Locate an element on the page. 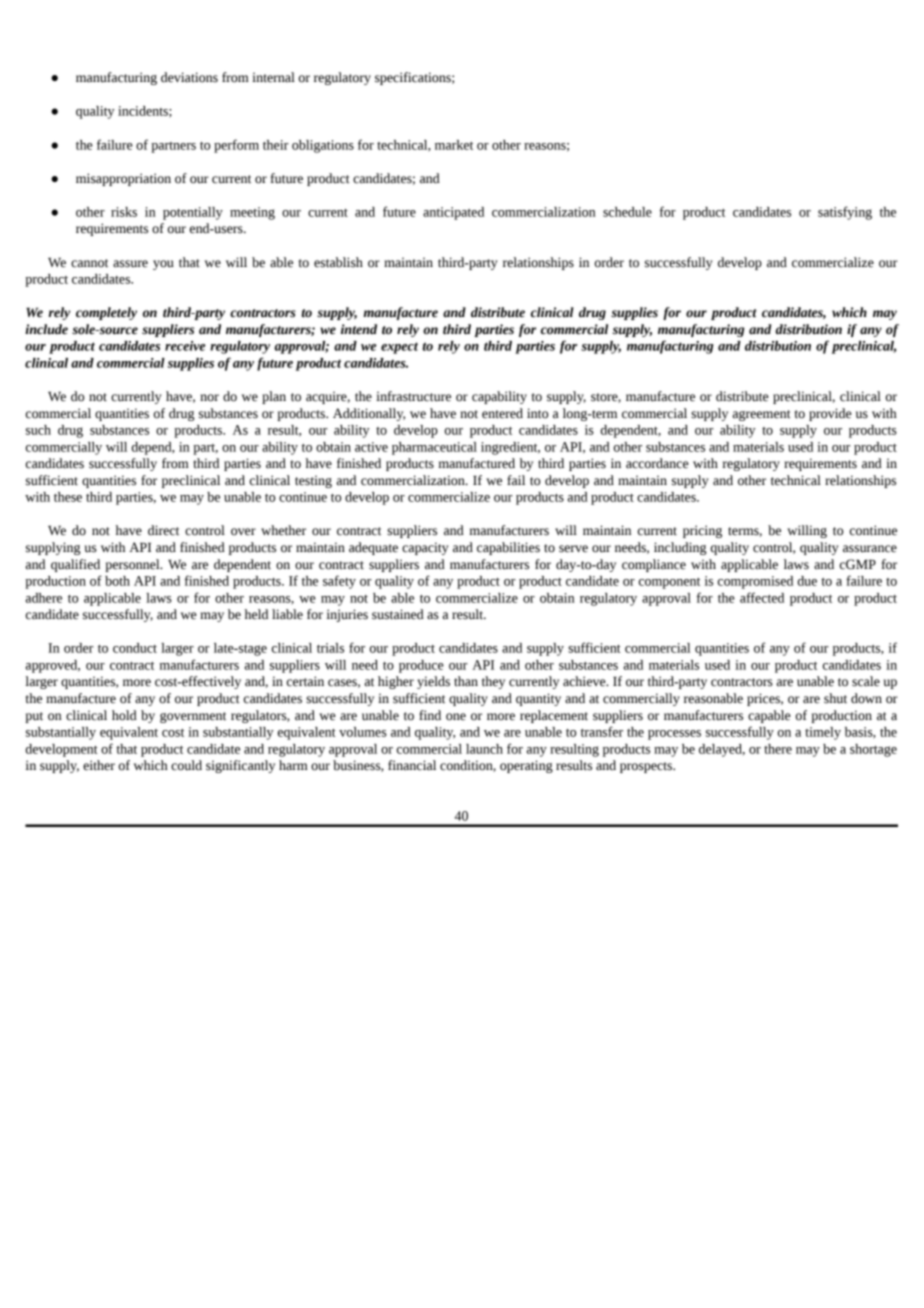 The width and height of the document is (924, 1308). schedule is located at coordinates (627, 212).
